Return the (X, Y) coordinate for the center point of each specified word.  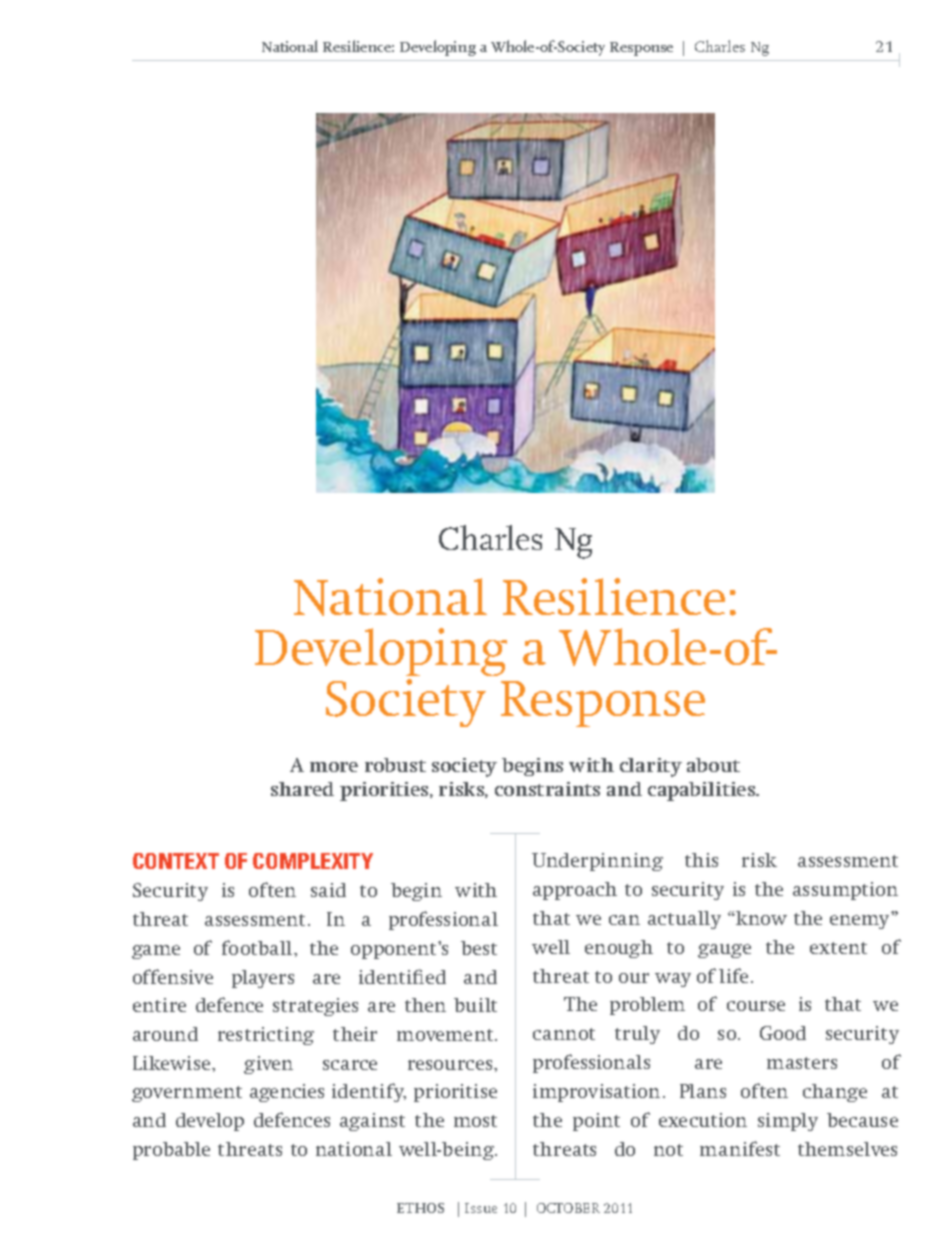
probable (171, 1151)
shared (302, 789)
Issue (481, 1208)
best (479, 948)
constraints (547, 789)
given (268, 1065)
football (258, 947)
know (760, 918)
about (713, 765)
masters (802, 1063)
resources (451, 1065)
